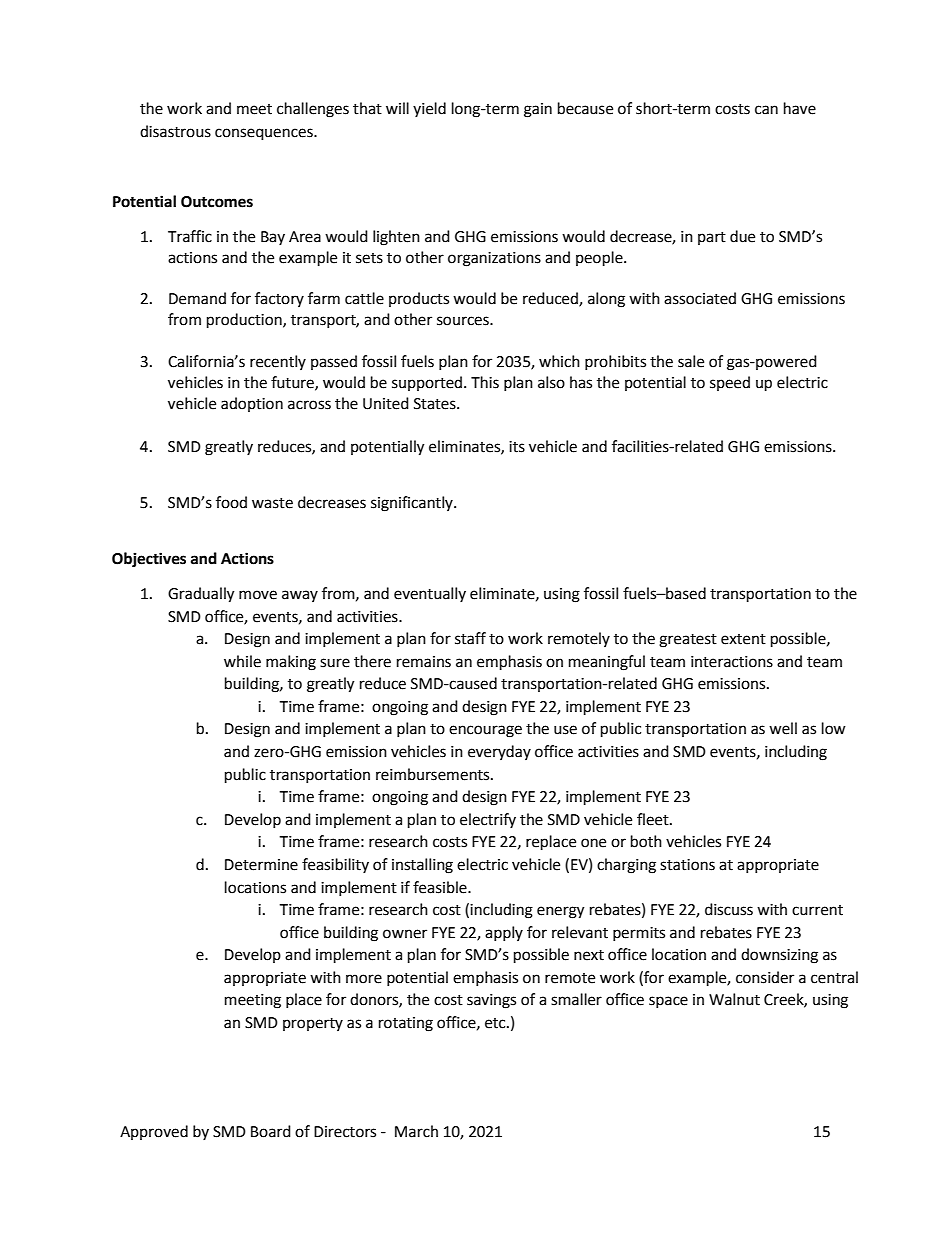  I want to click on production, so click(245, 321).
